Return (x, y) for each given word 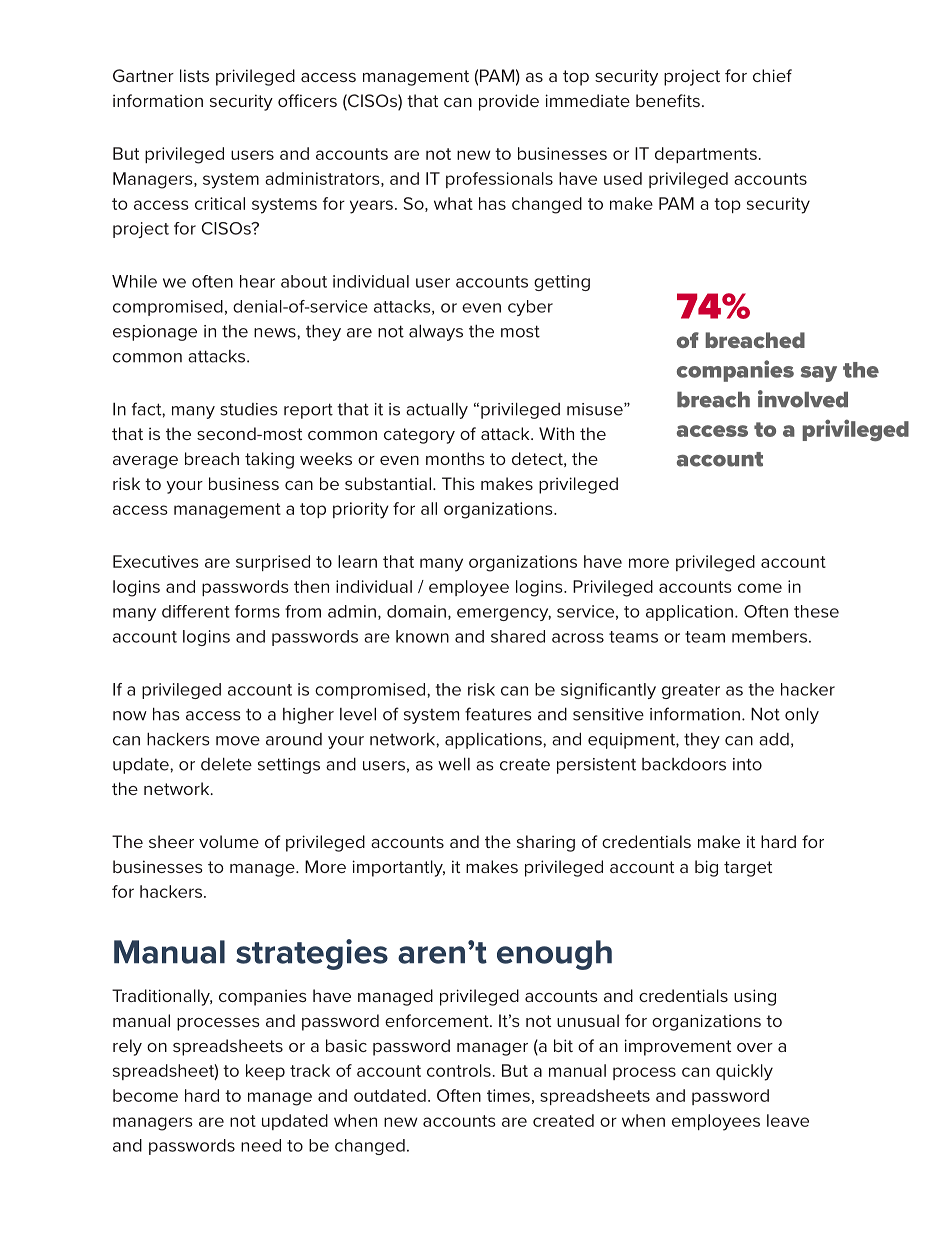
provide (509, 102)
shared (518, 636)
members (769, 636)
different (196, 611)
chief (772, 75)
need (261, 1145)
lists (194, 75)
